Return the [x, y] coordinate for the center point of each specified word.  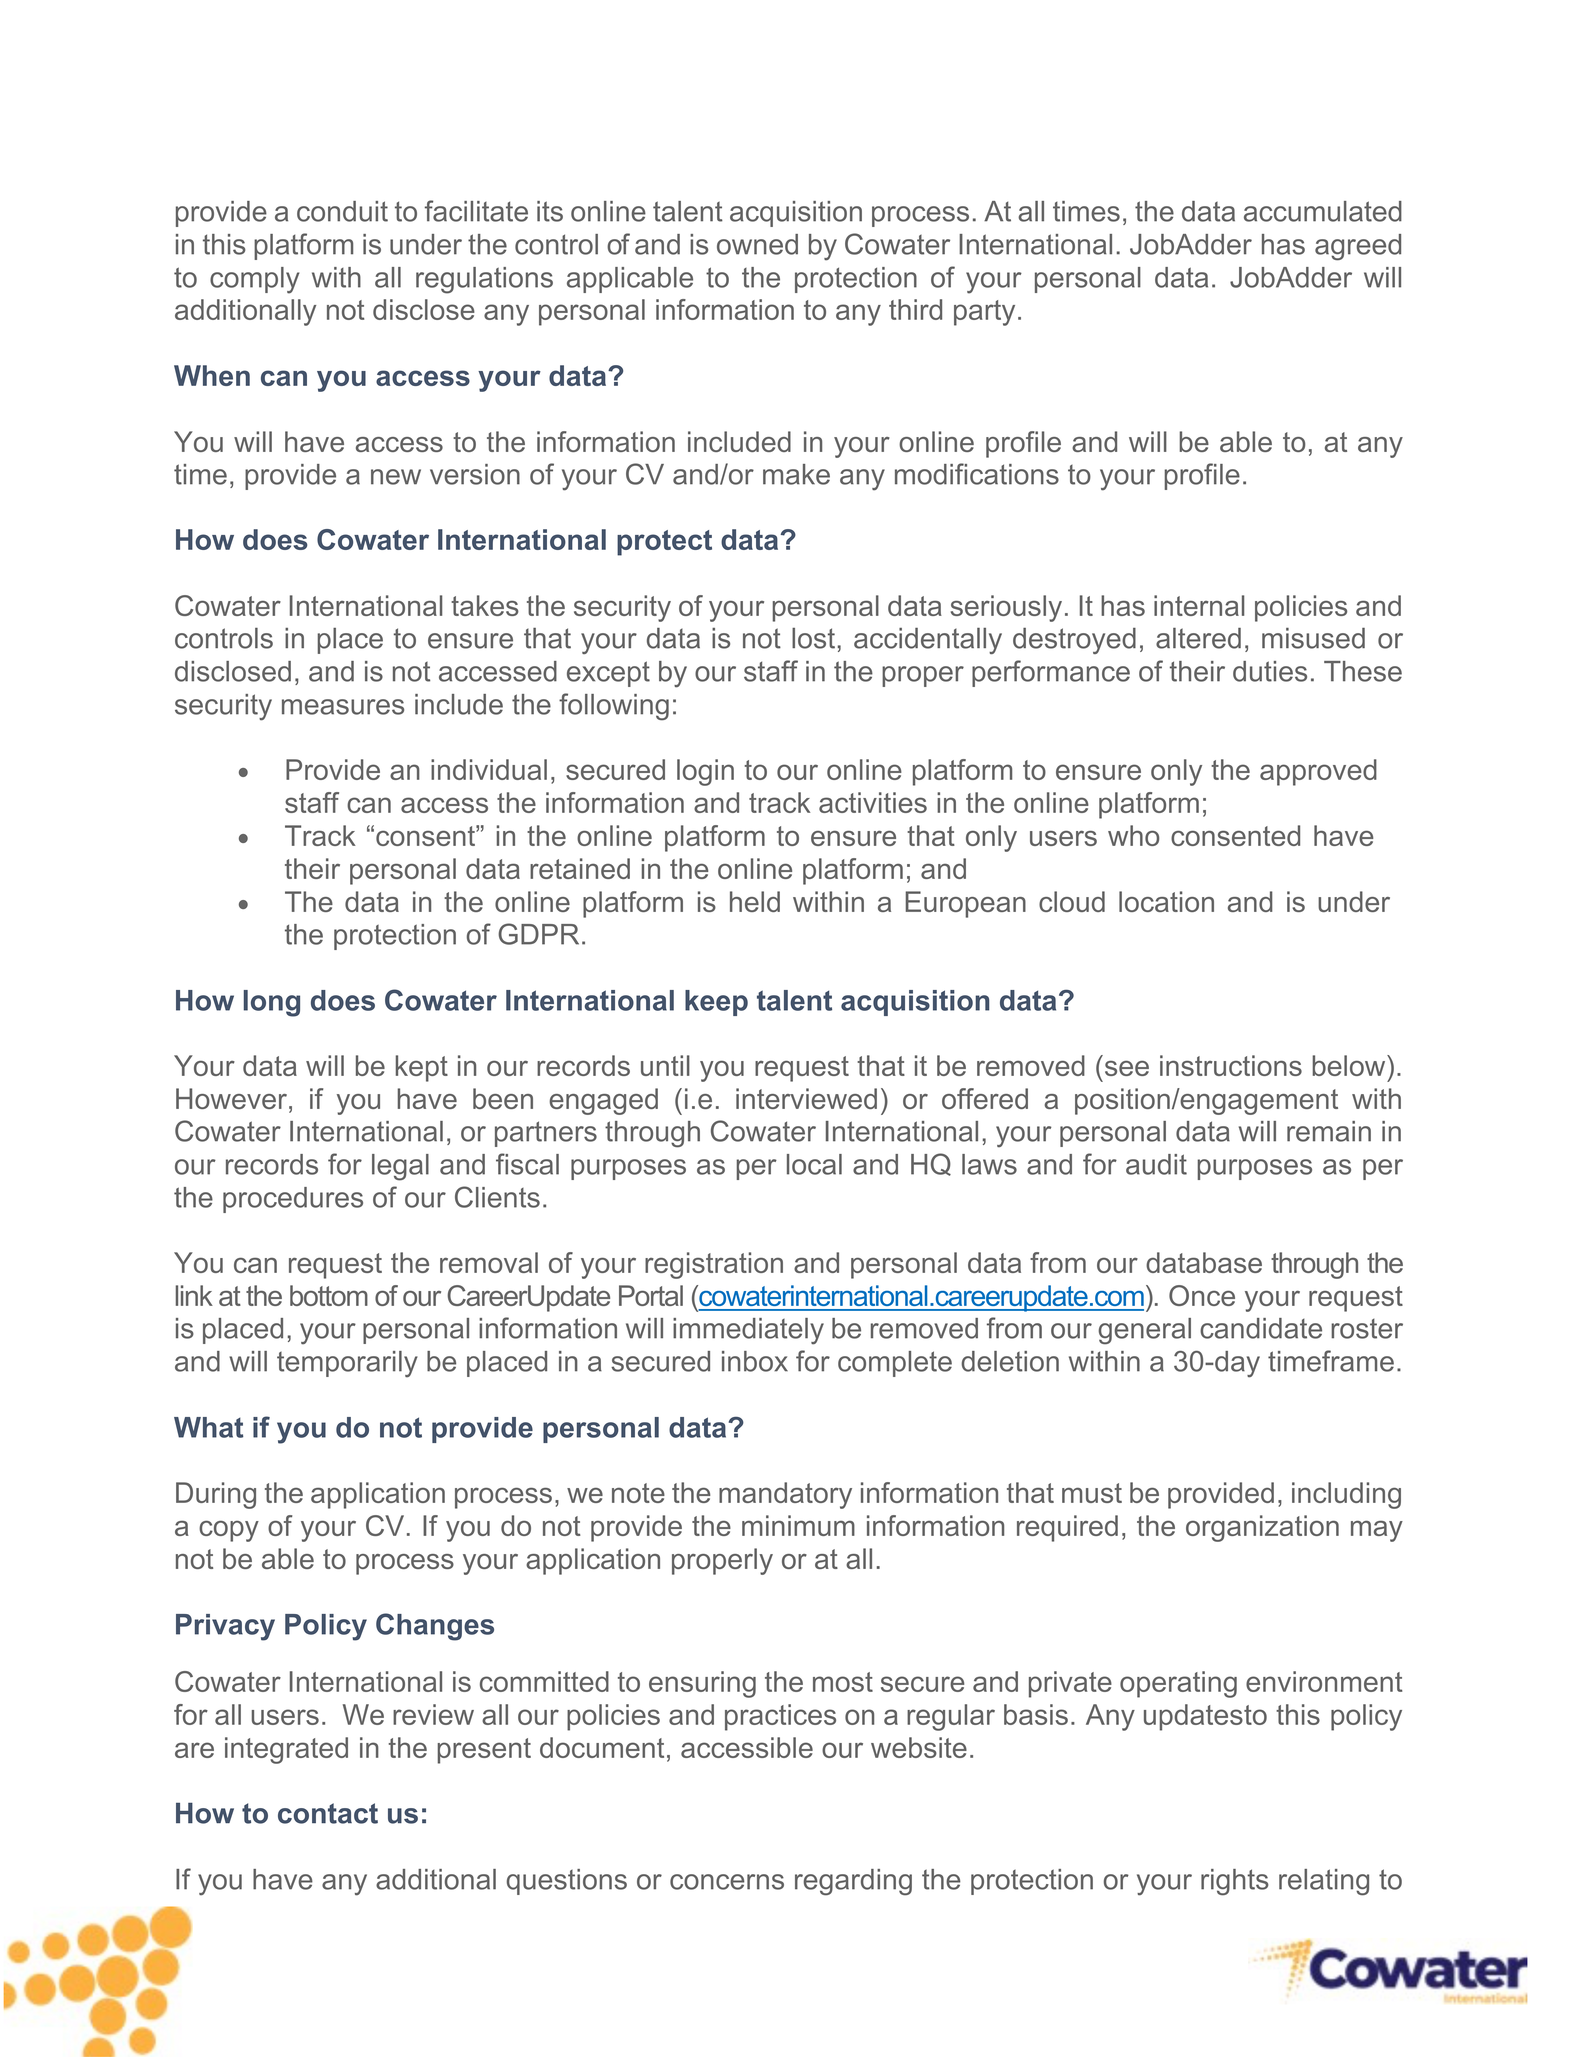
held [755, 901]
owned [757, 244]
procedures [293, 1200]
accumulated [1323, 211]
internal [1199, 605]
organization [1262, 1528]
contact [328, 1813]
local [814, 1164]
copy [229, 1531]
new [396, 477]
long [272, 1003]
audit [1156, 1164]
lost [813, 638]
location [1166, 901]
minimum [798, 1525]
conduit [342, 211]
